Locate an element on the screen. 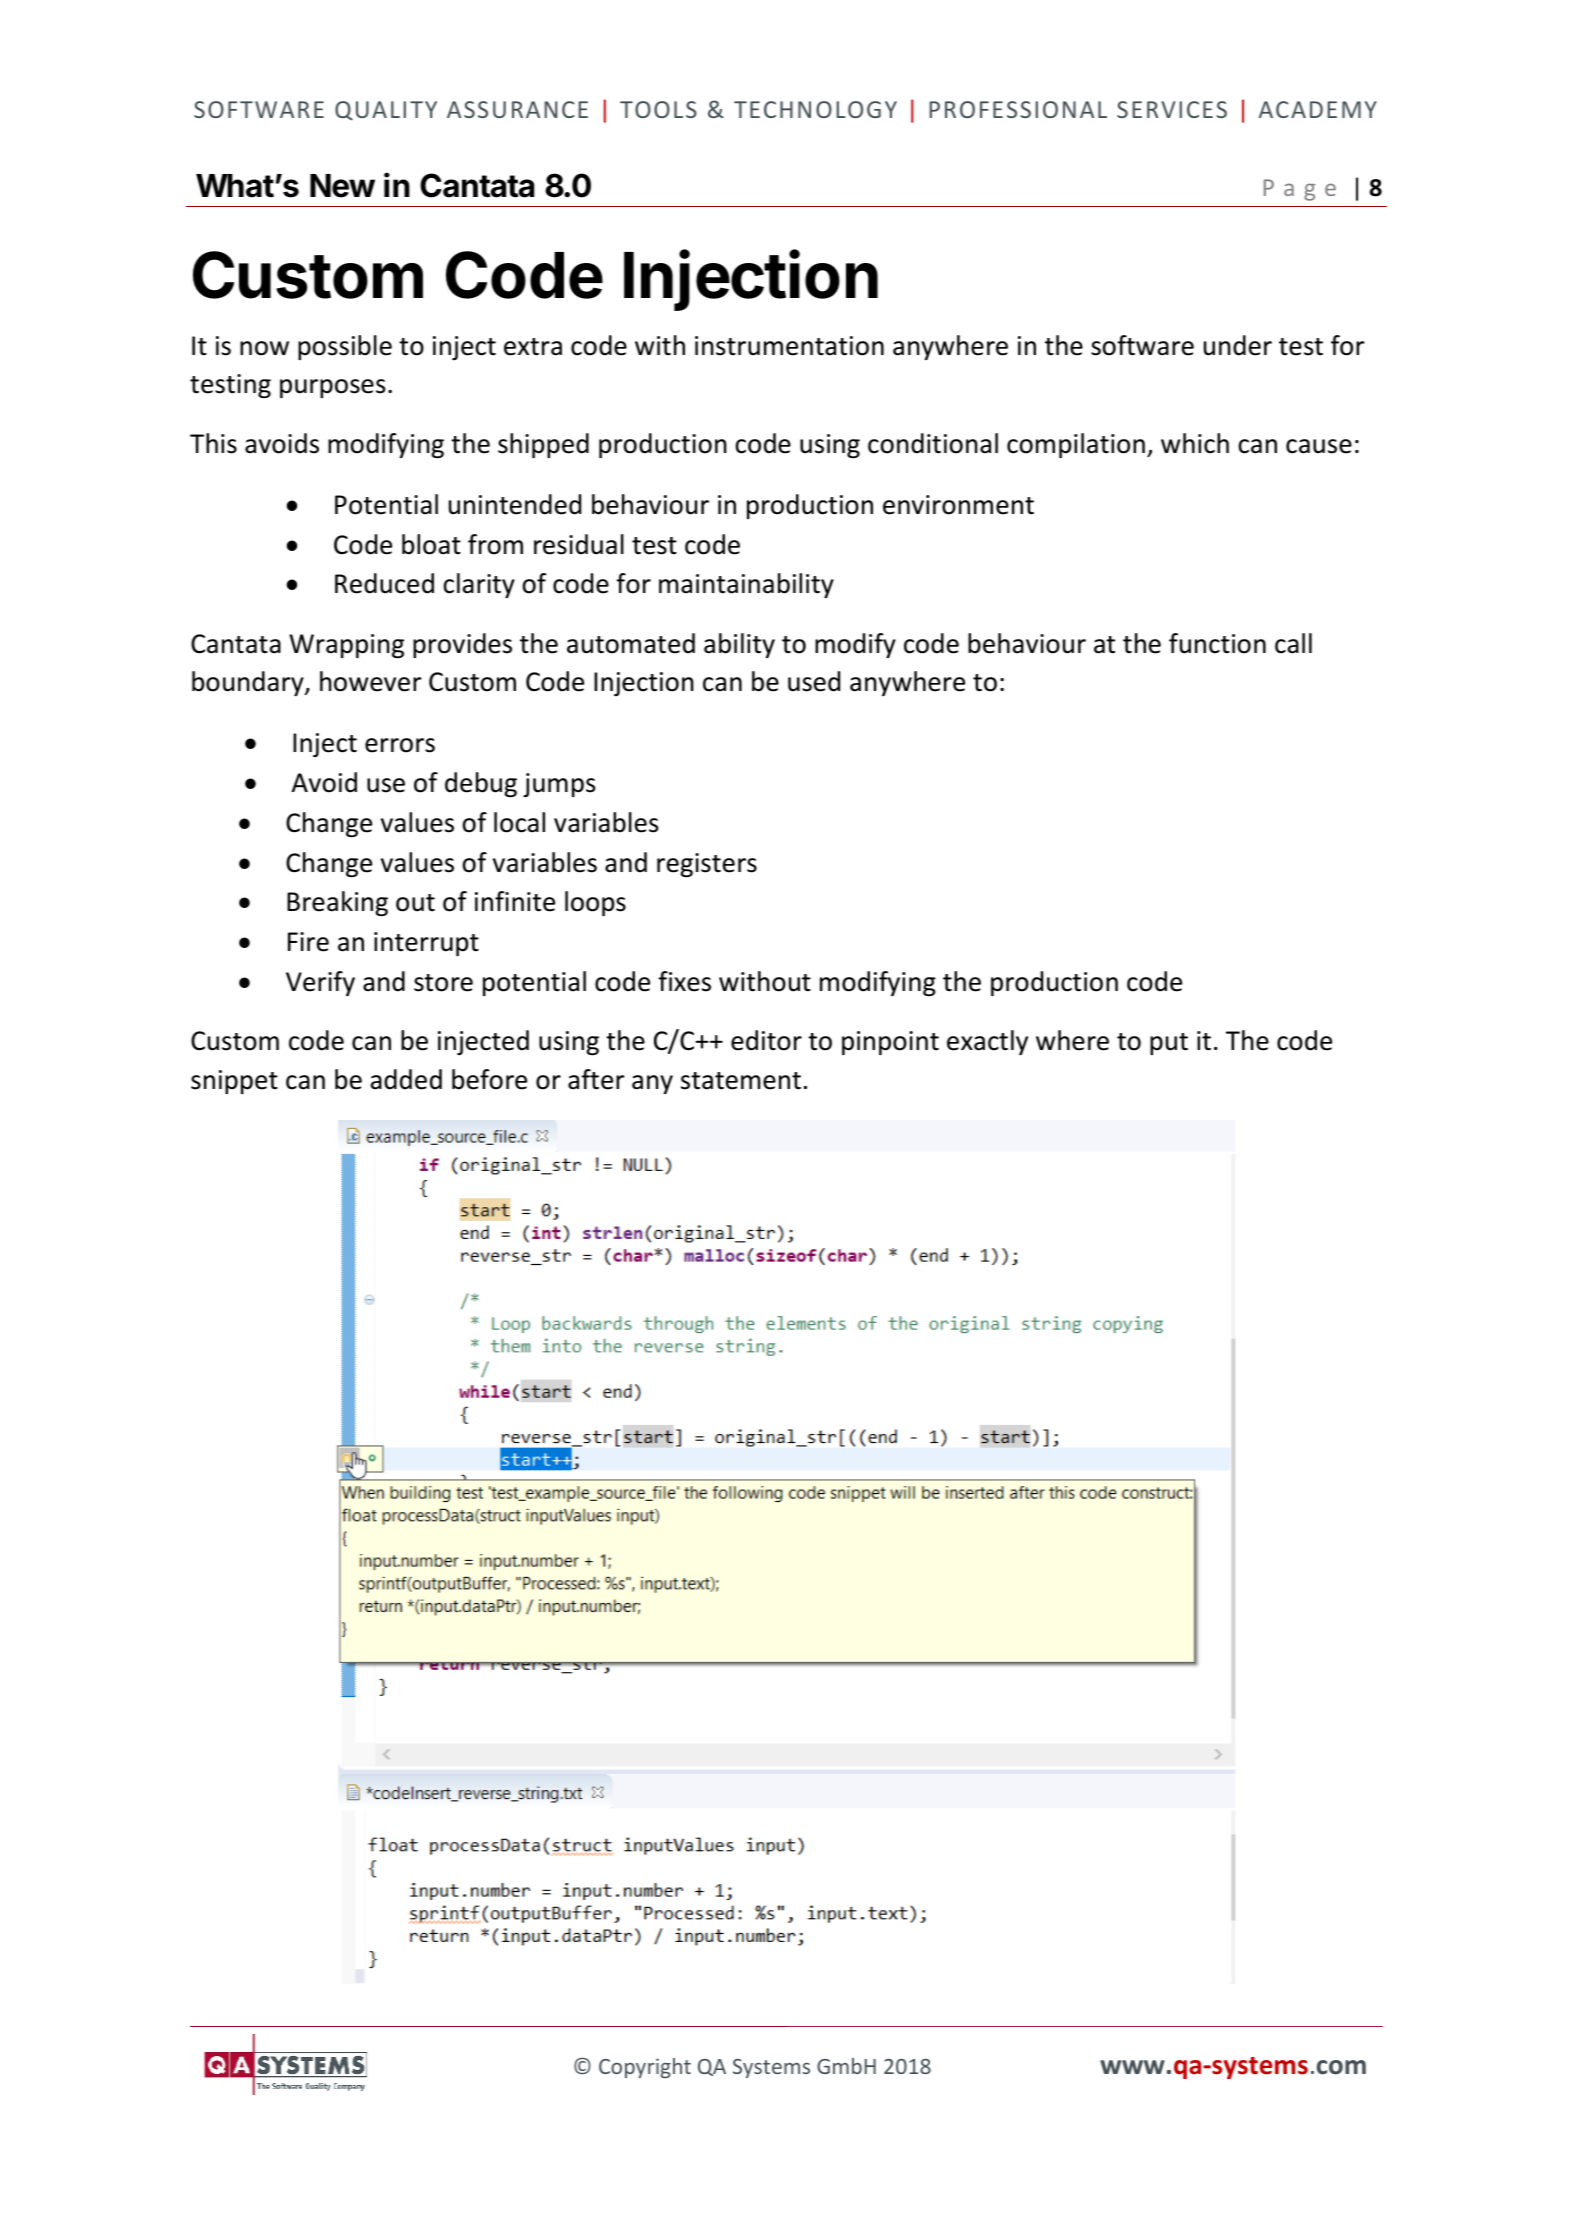 The height and width of the screenshot is (2224, 1573). New is located at coordinates (342, 186).
